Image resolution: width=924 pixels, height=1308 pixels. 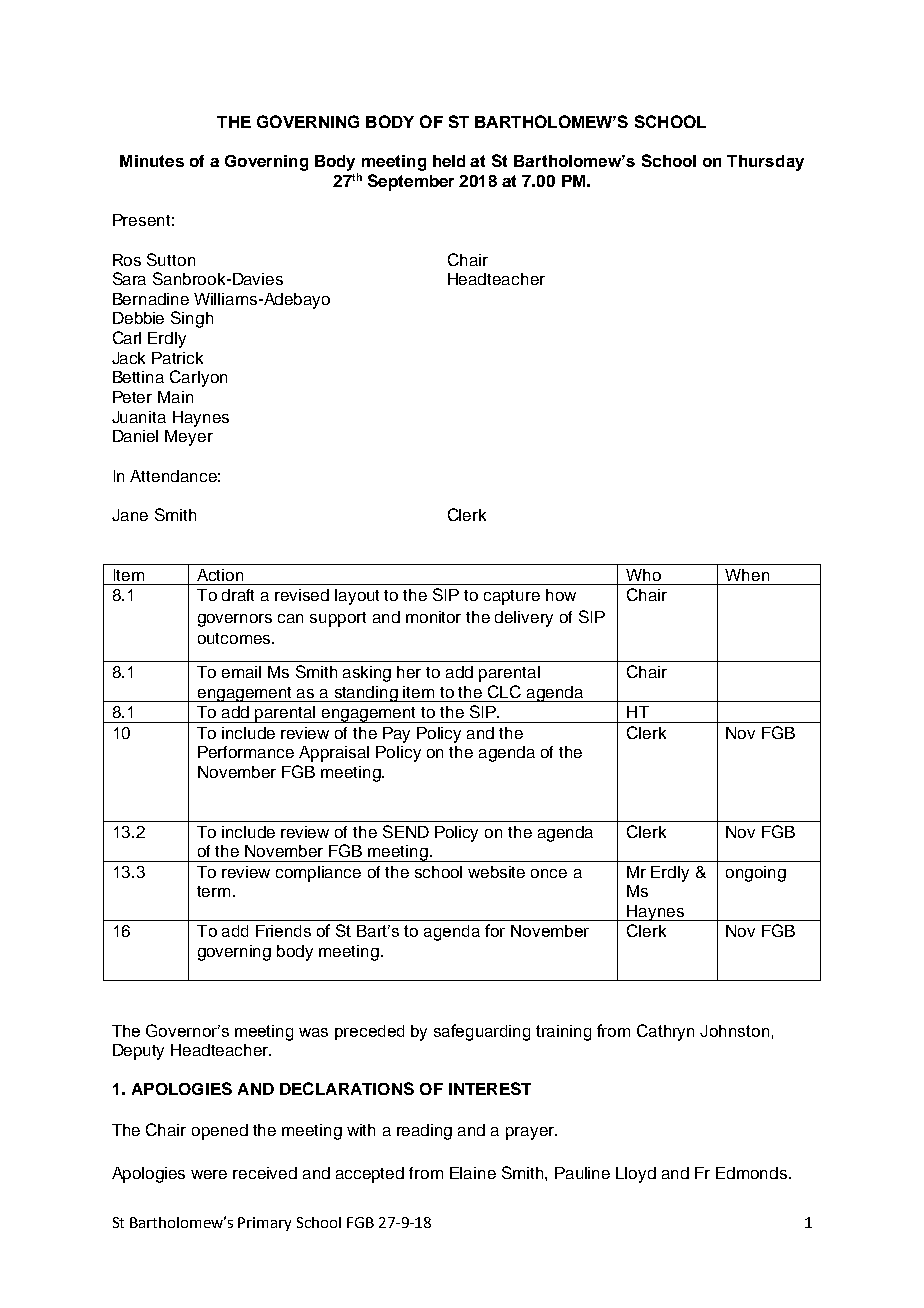 I want to click on were, so click(x=209, y=1174).
